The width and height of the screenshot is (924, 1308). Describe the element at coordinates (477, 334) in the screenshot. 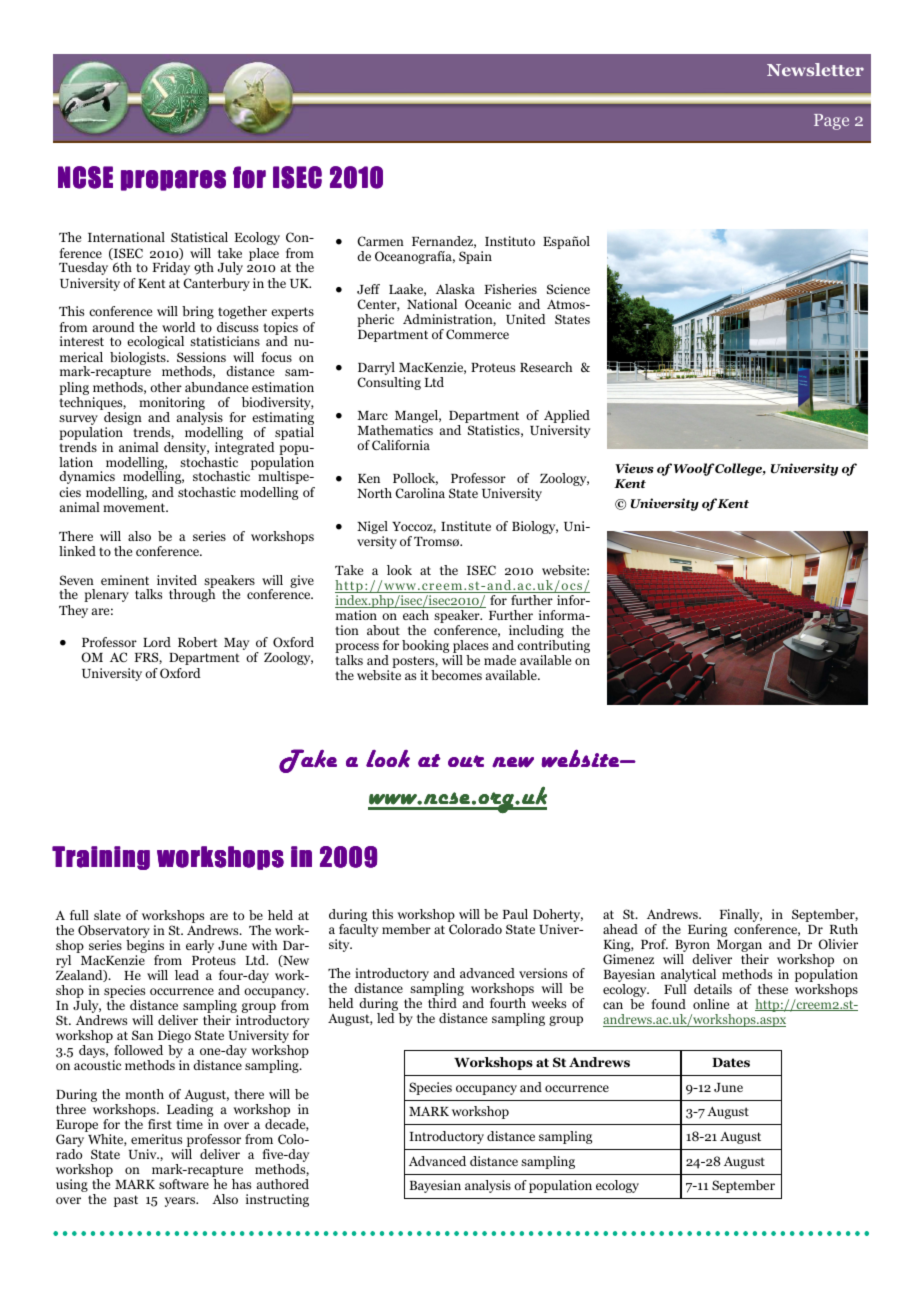

I see `Commerce` at that location.
